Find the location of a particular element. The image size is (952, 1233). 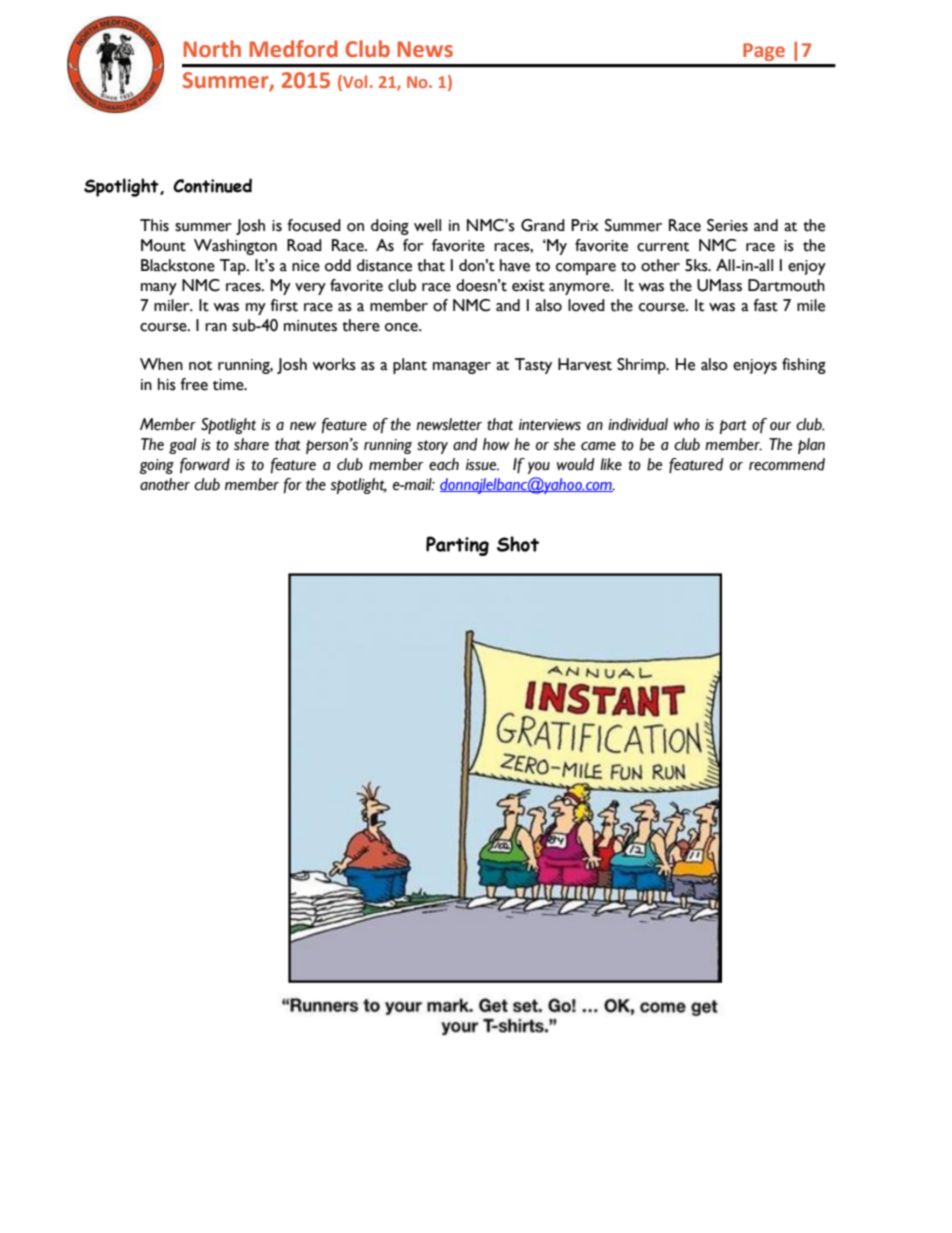

Series is located at coordinates (727, 225).
